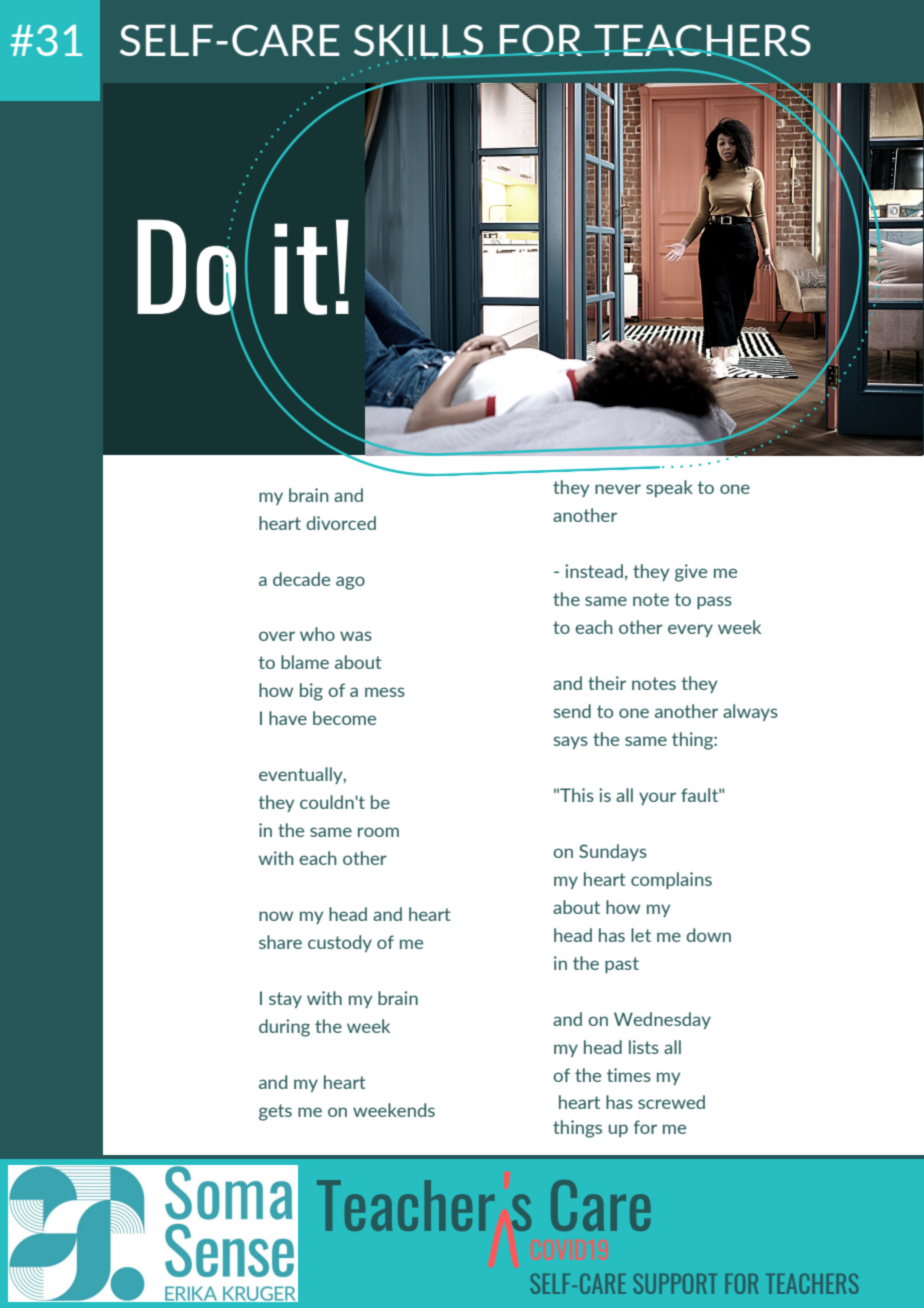 The image size is (924, 1308). What do you see at coordinates (618, 489) in the page?
I see `never` at bounding box center [618, 489].
